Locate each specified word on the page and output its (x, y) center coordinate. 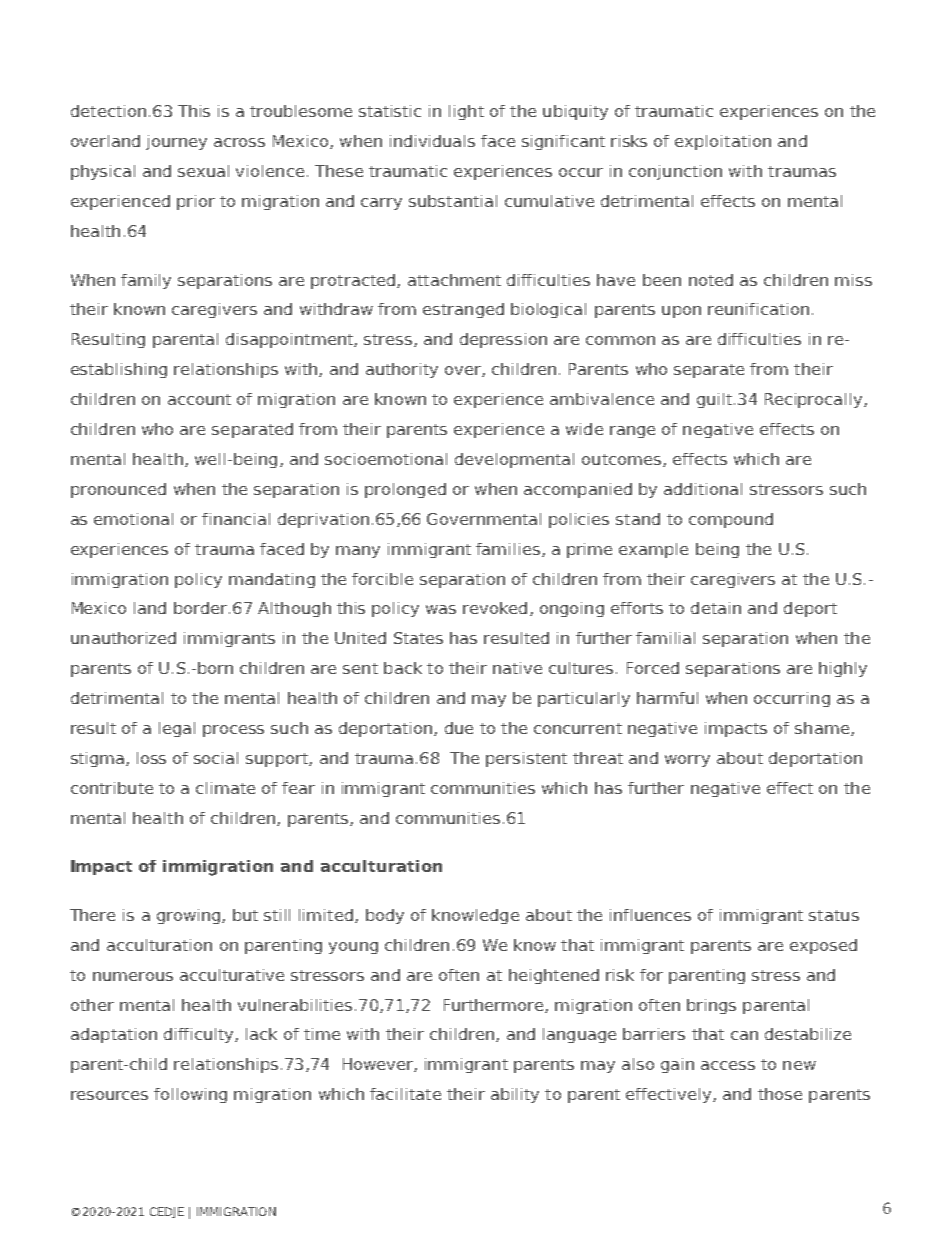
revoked (495, 608)
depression (503, 340)
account (199, 399)
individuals (432, 141)
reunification (758, 309)
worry (687, 761)
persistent (526, 759)
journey (176, 142)
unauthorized (123, 638)
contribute (112, 788)
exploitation (723, 142)
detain (716, 608)
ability (515, 1095)
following (190, 1095)
